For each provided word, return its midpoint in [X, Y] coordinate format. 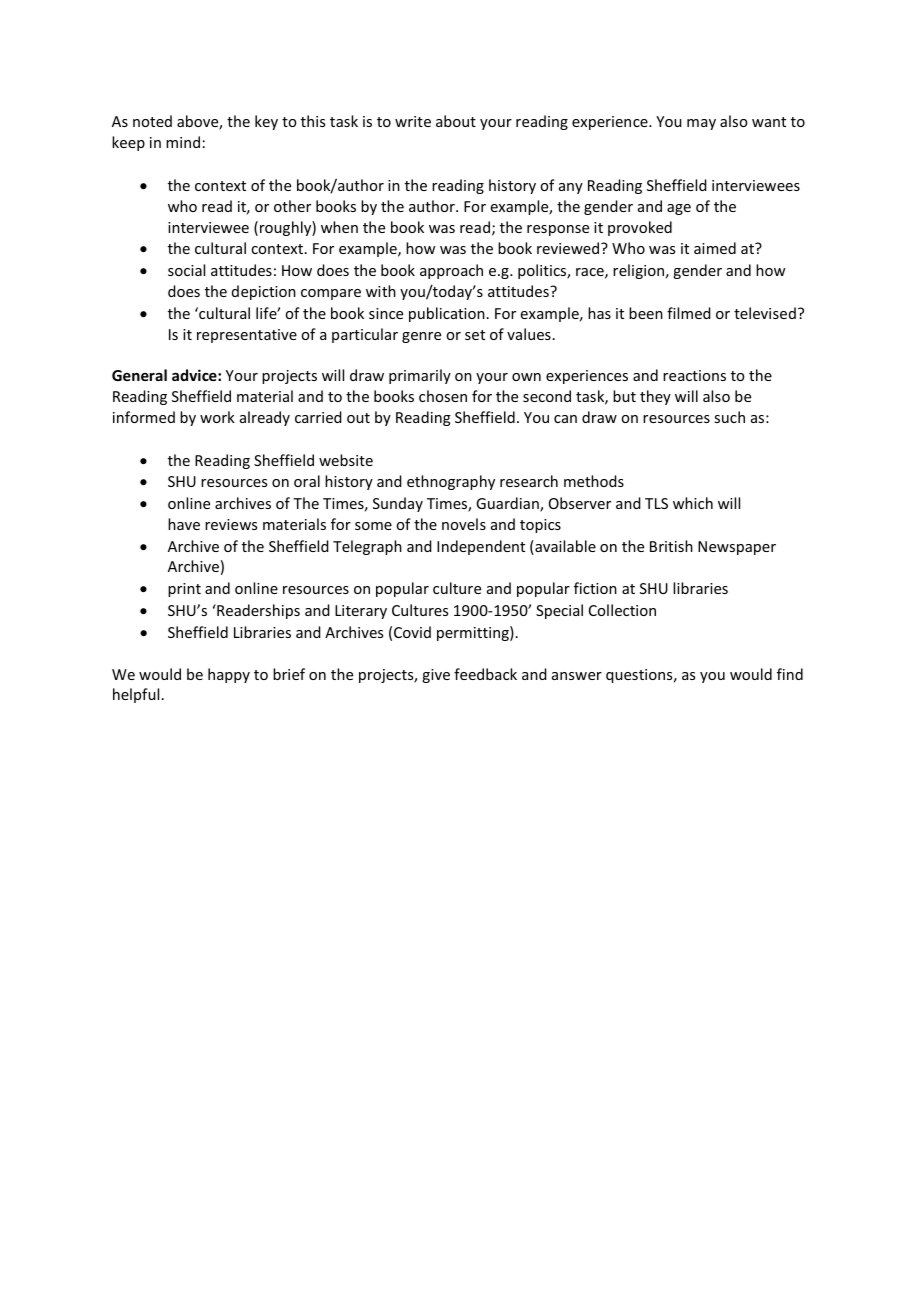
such [729, 417]
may [701, 124]
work [217, 417]
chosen [443, 396]
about [456, 121]
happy [229, 675]
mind [183, 142]
